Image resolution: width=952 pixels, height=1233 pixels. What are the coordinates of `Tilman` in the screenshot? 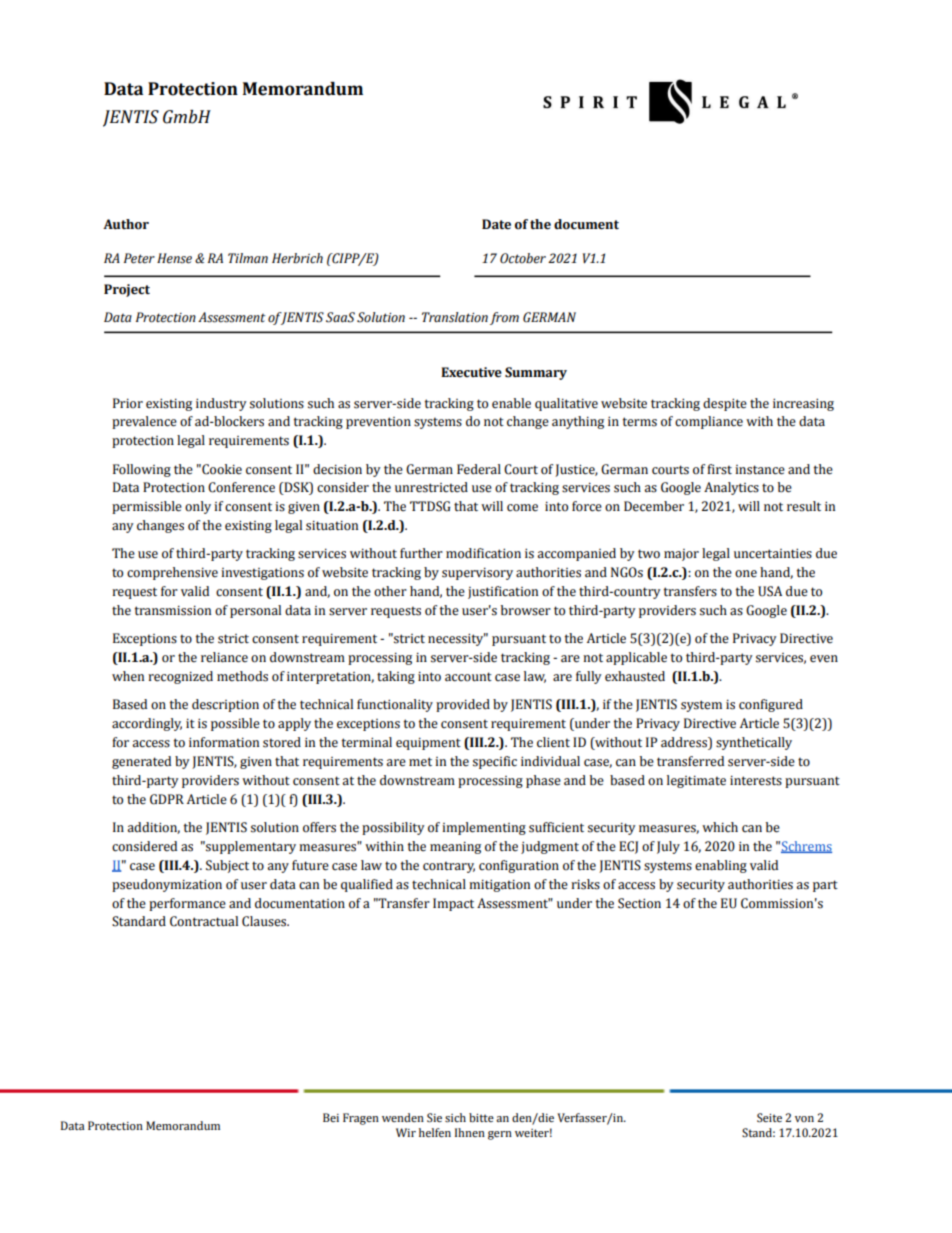 It's located at (248, 258).
